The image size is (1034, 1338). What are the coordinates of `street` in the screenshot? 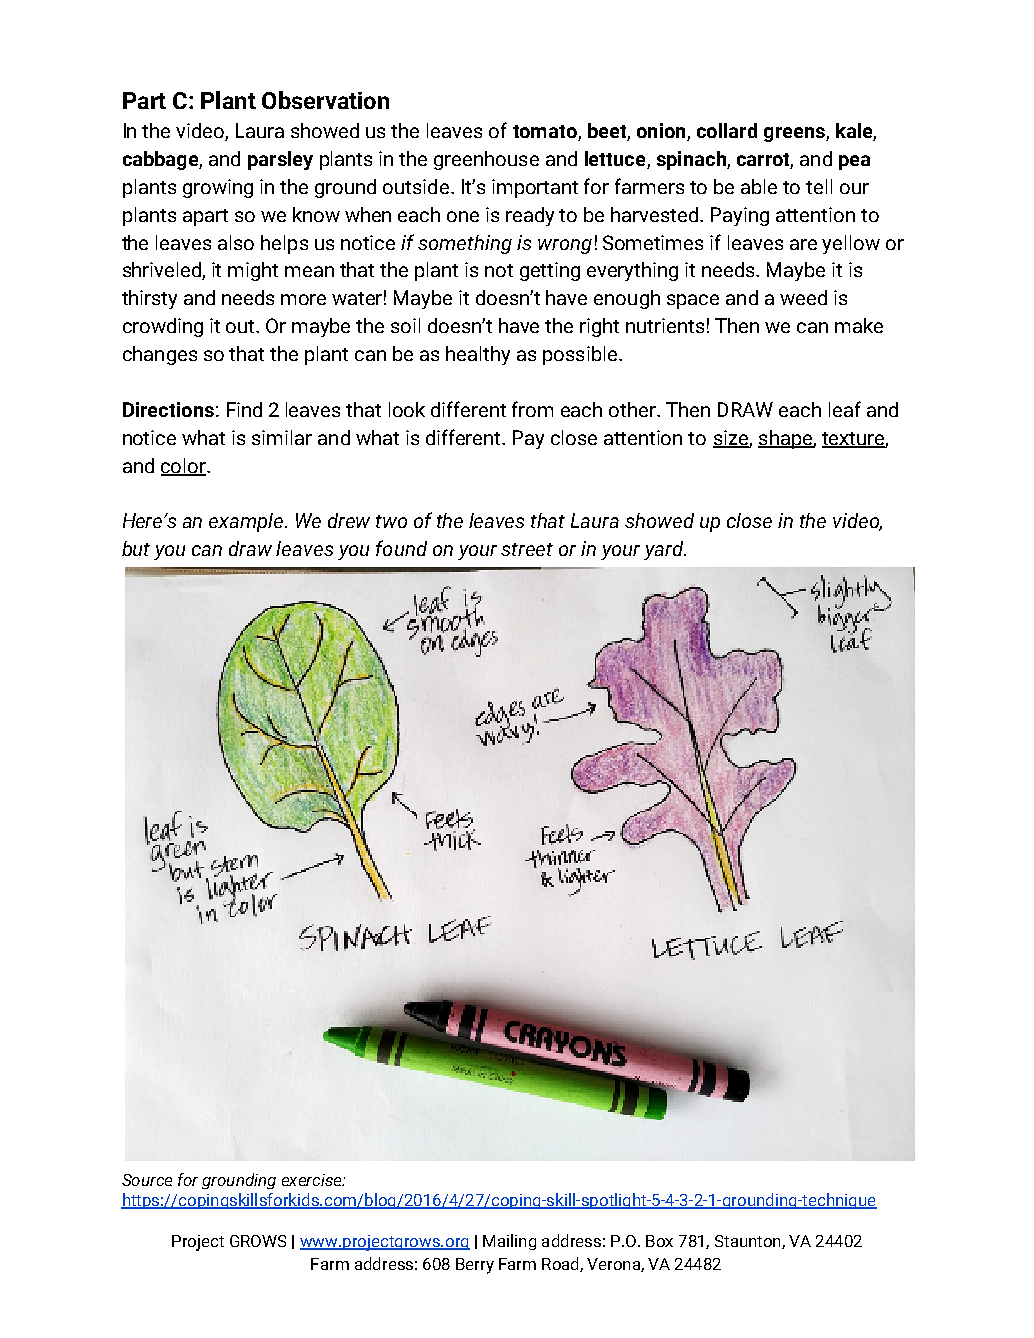 It's located at (527, 549).
